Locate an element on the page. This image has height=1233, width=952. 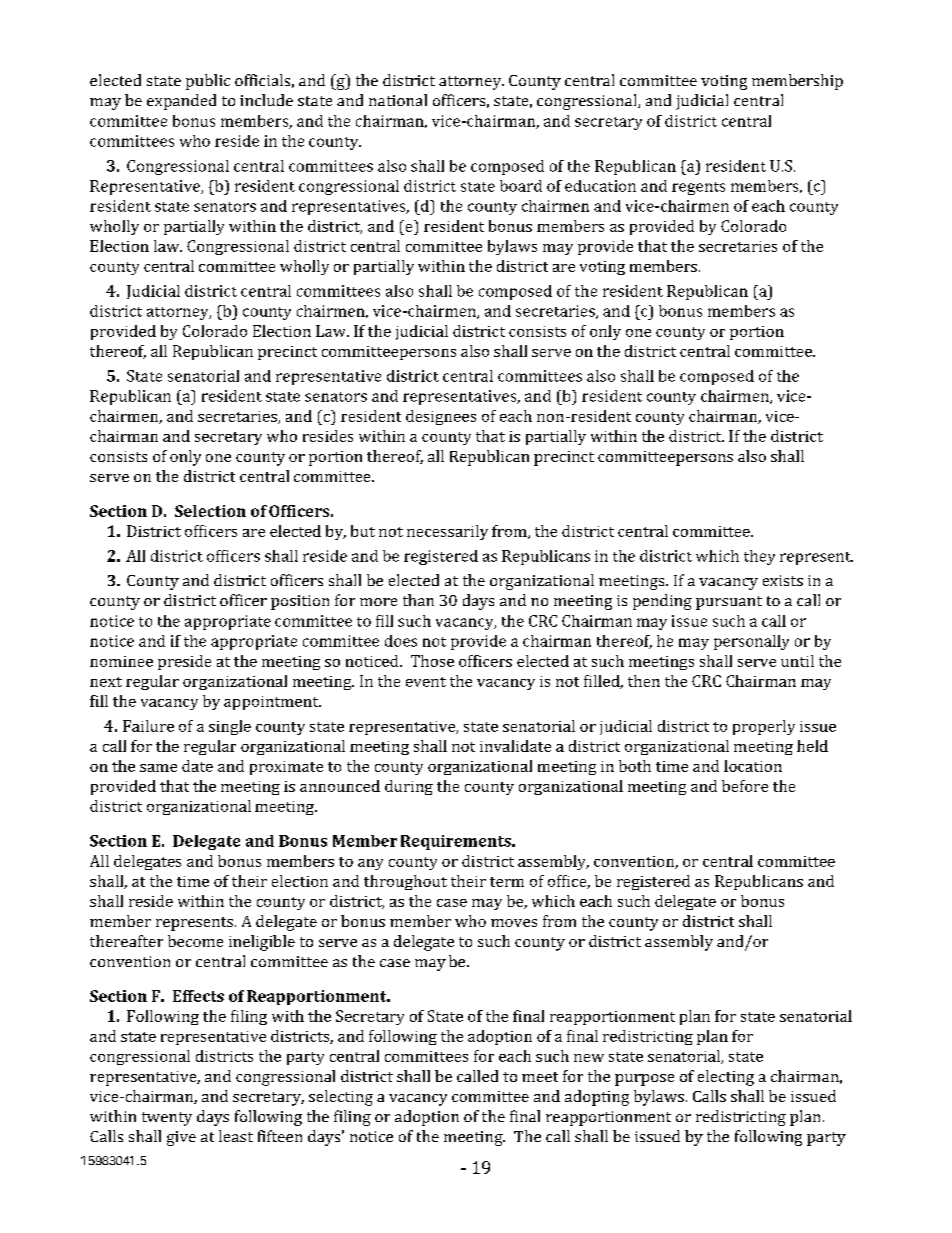
term is located at coordinates (507, 882).
